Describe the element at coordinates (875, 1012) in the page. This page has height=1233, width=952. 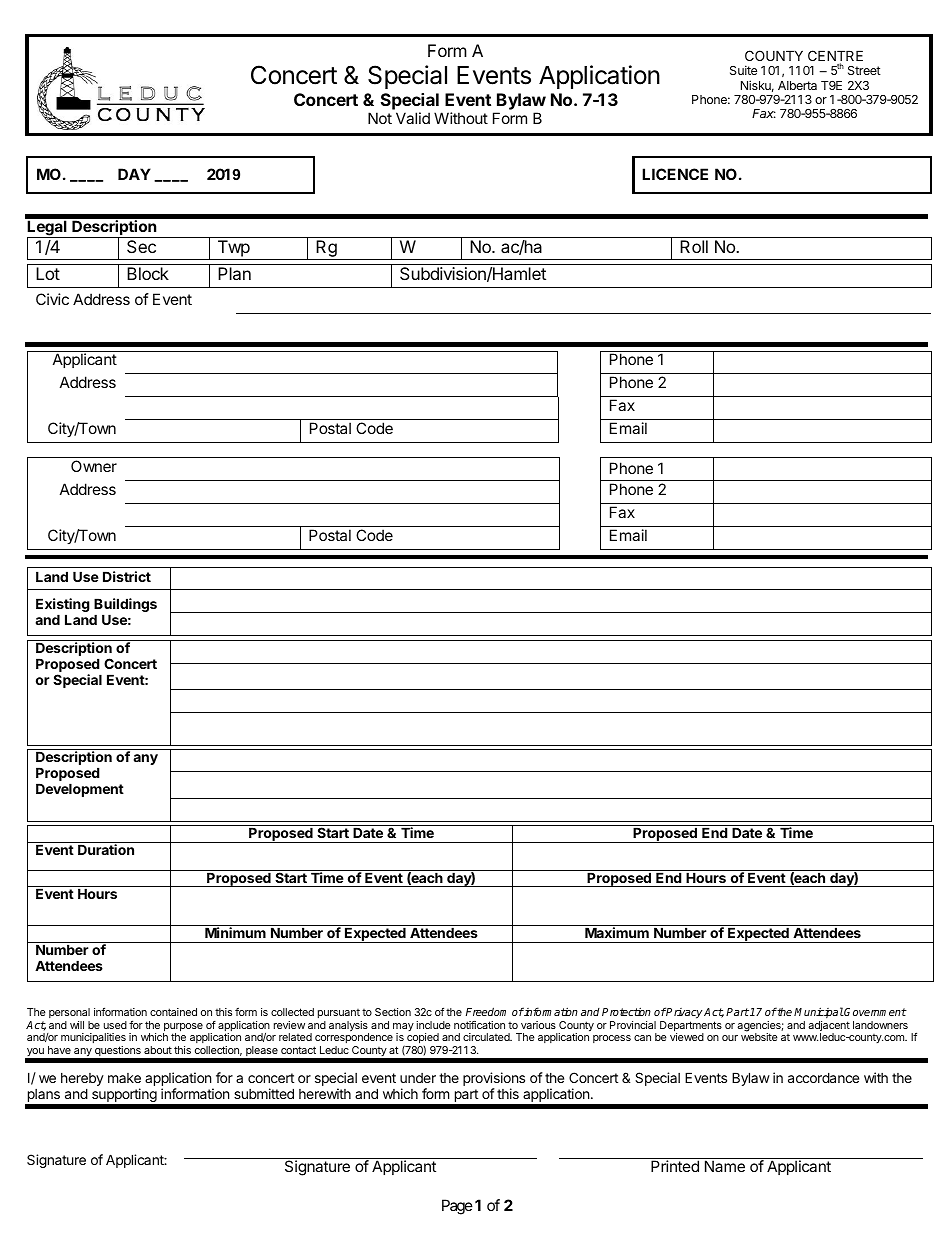
I see `Government` at that location.
